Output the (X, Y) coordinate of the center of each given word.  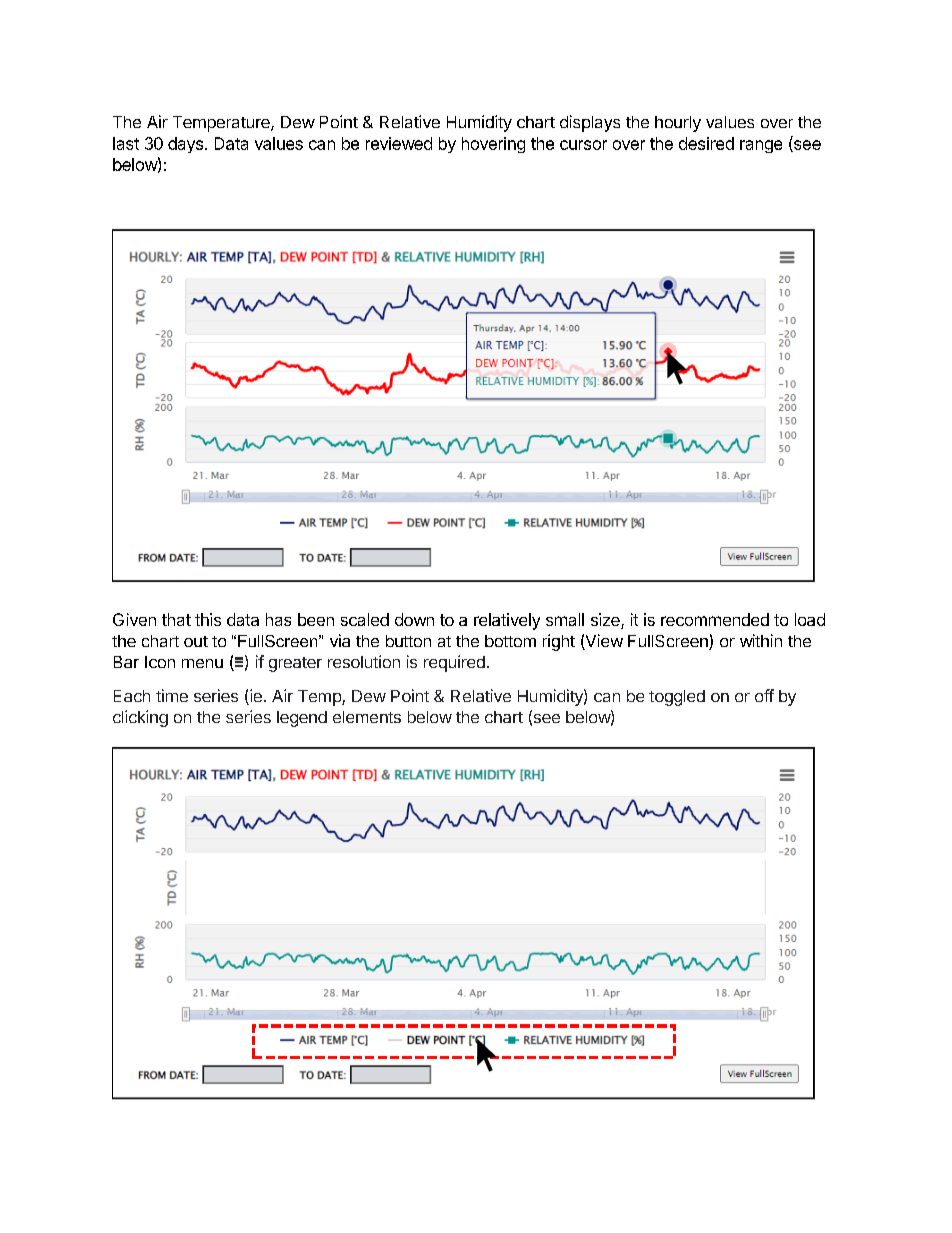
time (172, 695)
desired (706, 143)
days (185, 145)
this (208, 619)
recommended (715, 619)
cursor (583, 145)
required (454, 663)
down (414, 619)
